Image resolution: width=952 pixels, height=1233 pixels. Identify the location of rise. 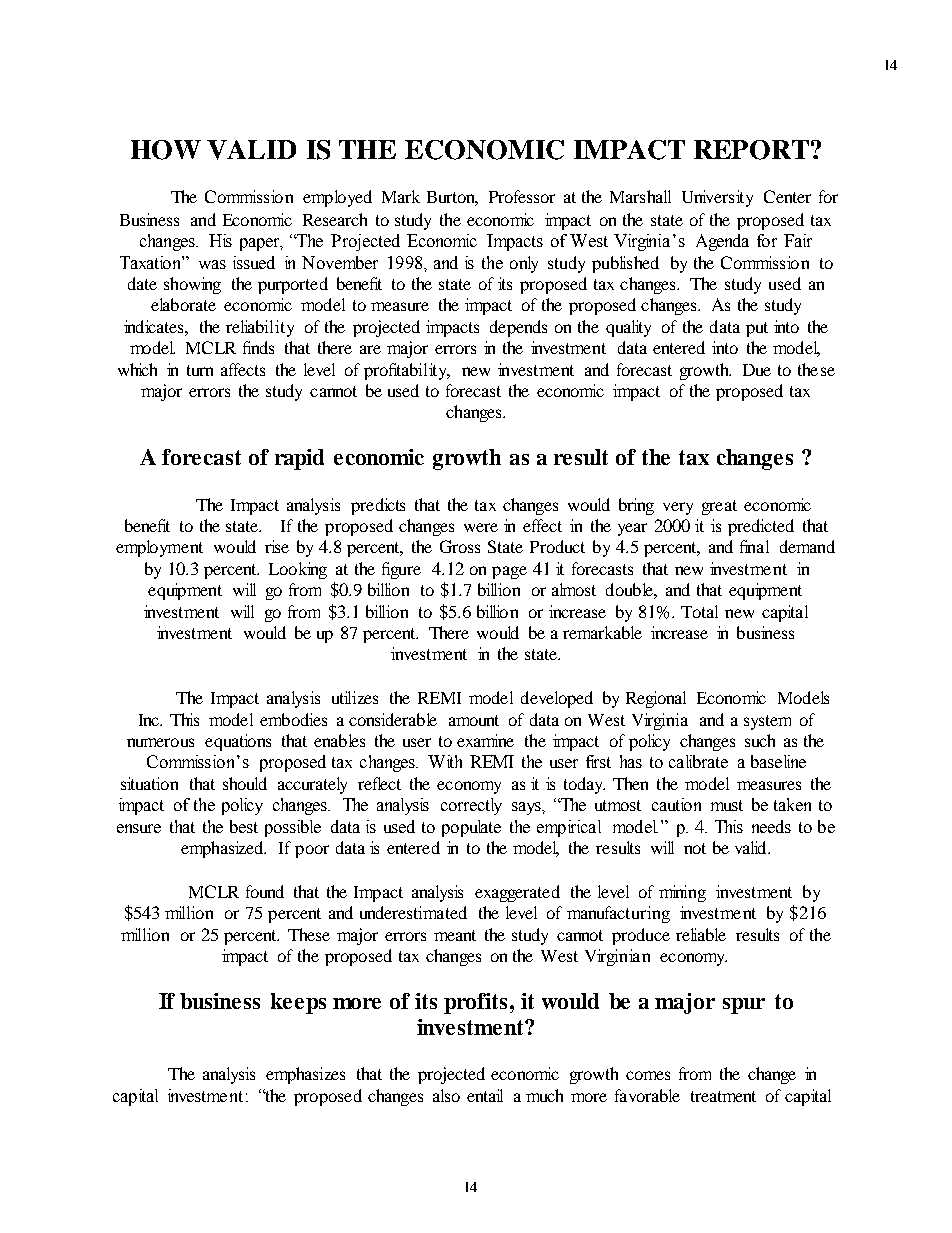
(277, 546).
